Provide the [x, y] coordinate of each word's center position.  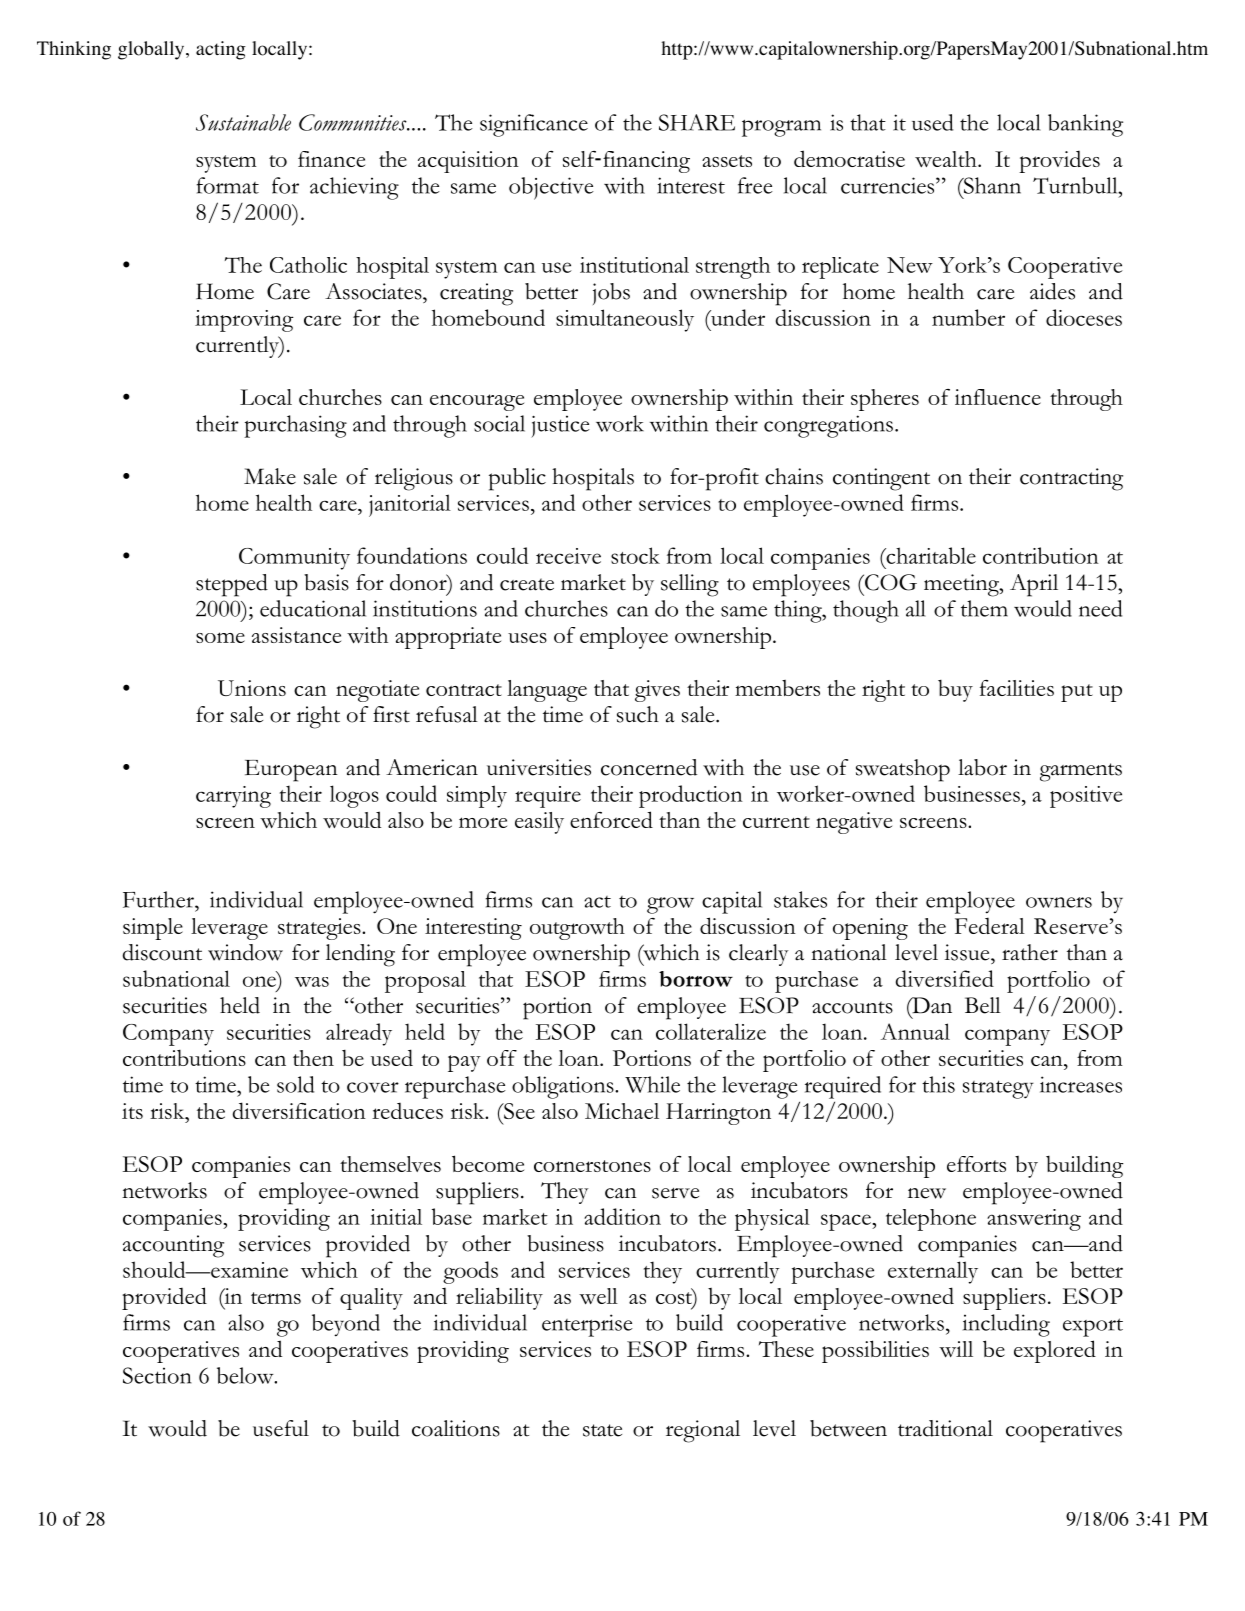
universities [539, 767]
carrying [233, 797]
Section [157, 1375]
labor [982, 767]
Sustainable [243, 122]
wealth [947, 159]
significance [534, 125]
